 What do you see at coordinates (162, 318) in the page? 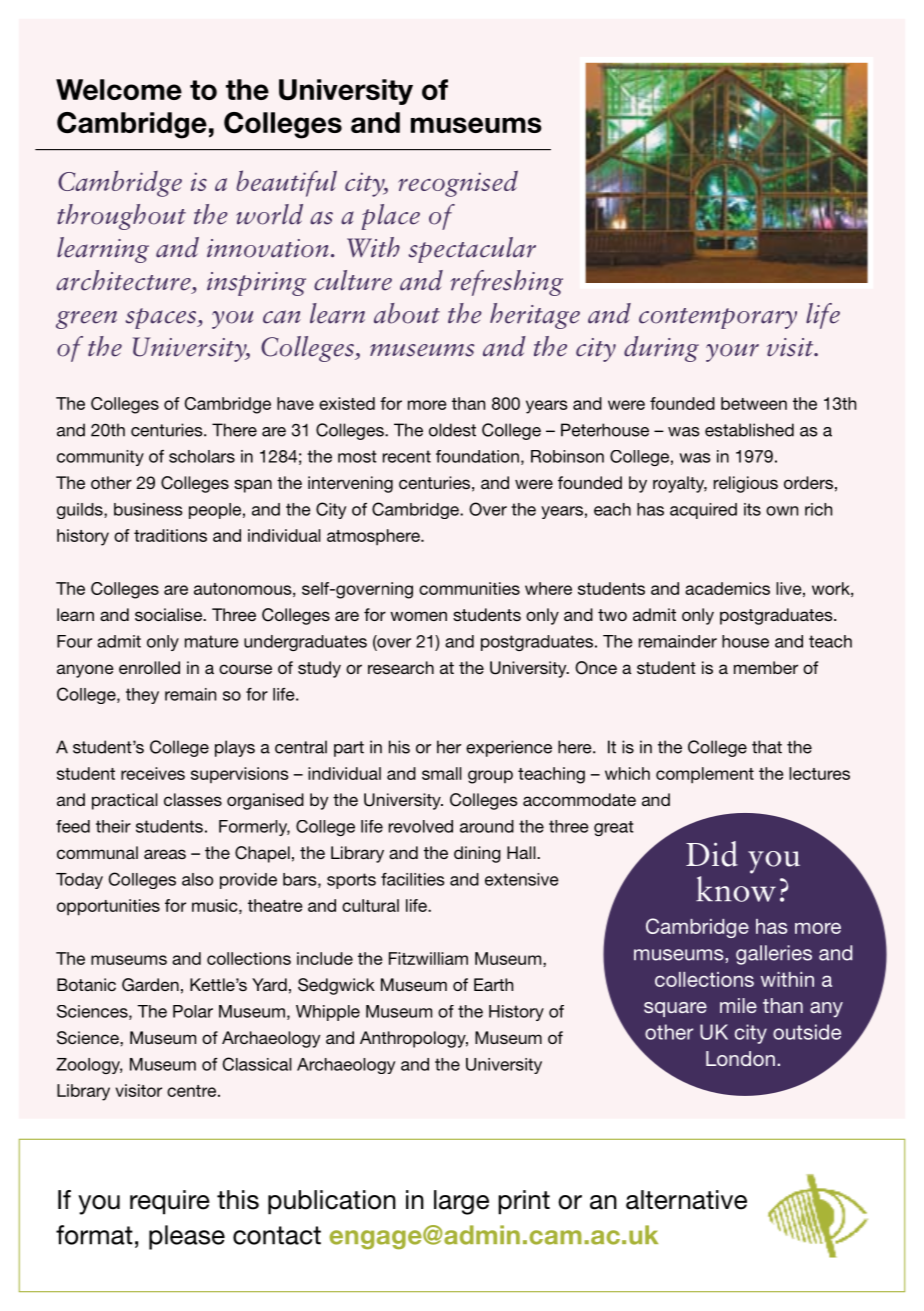
I see `spaces` at bounding box center [162, 318].
